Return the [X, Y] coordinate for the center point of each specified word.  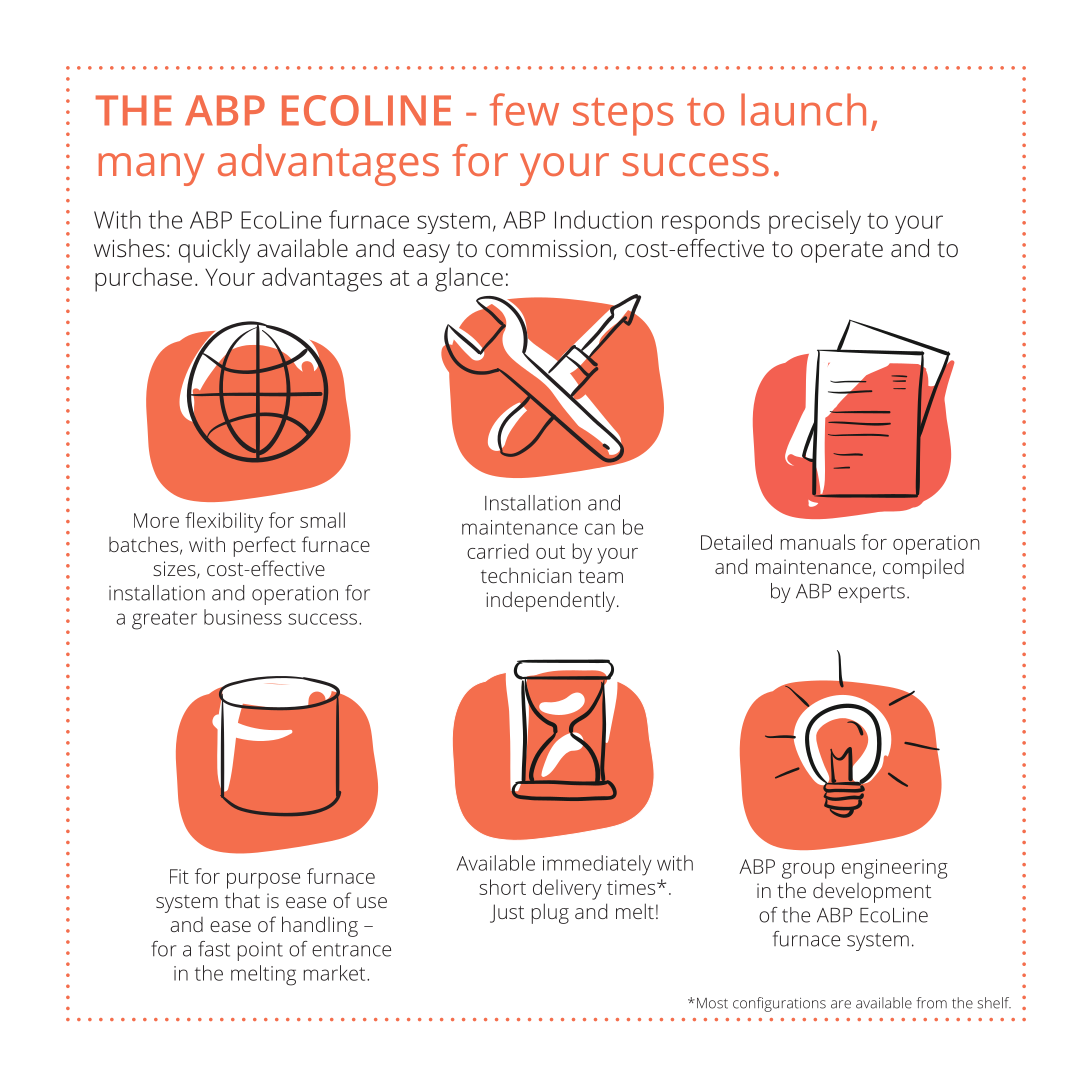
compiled [923, 569]
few [524, 109]
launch [803, 109]
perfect [265, 546]
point [260, 951]
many [151, 169]
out [550, 552]
